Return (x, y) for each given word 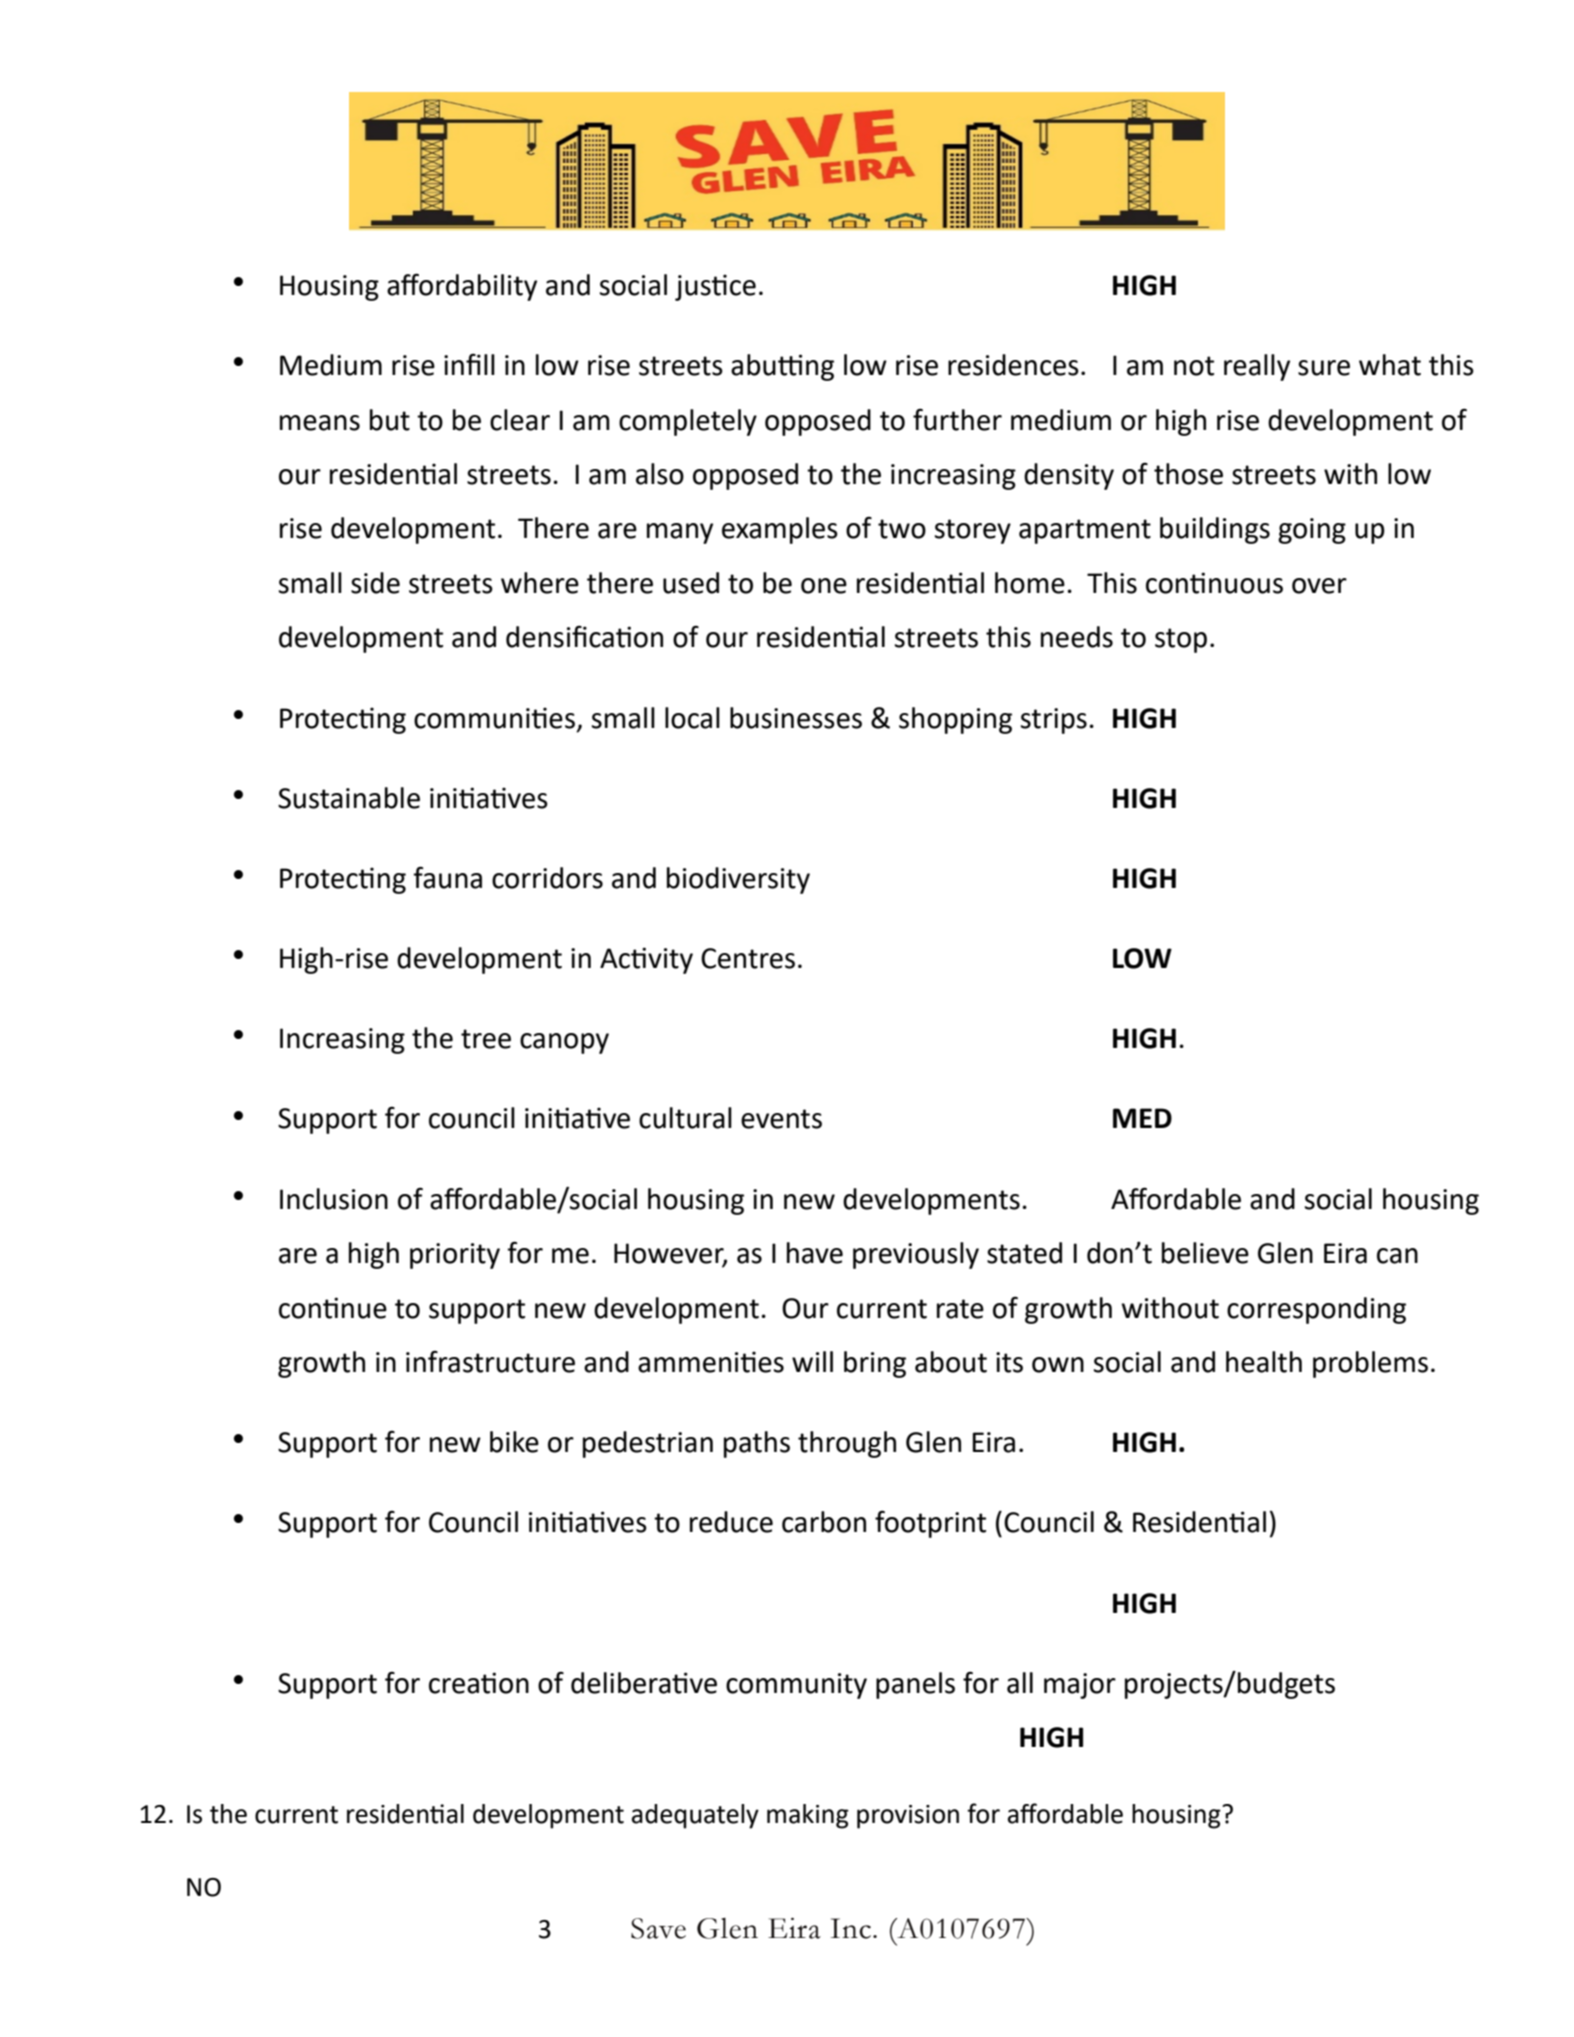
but (390, 420)
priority (455, 1256)
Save (658, 1928)
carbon (824, 1522)
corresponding (1316, 1310)
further (957, 419)
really (1257, 367)
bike (514, 1442)
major (1080, 1686)
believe (1205, 1253)
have (815, 1253)
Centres (748, 958)
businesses (796, 718)
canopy (564, 1043)
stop (1181, 640)
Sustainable (349, 798)
